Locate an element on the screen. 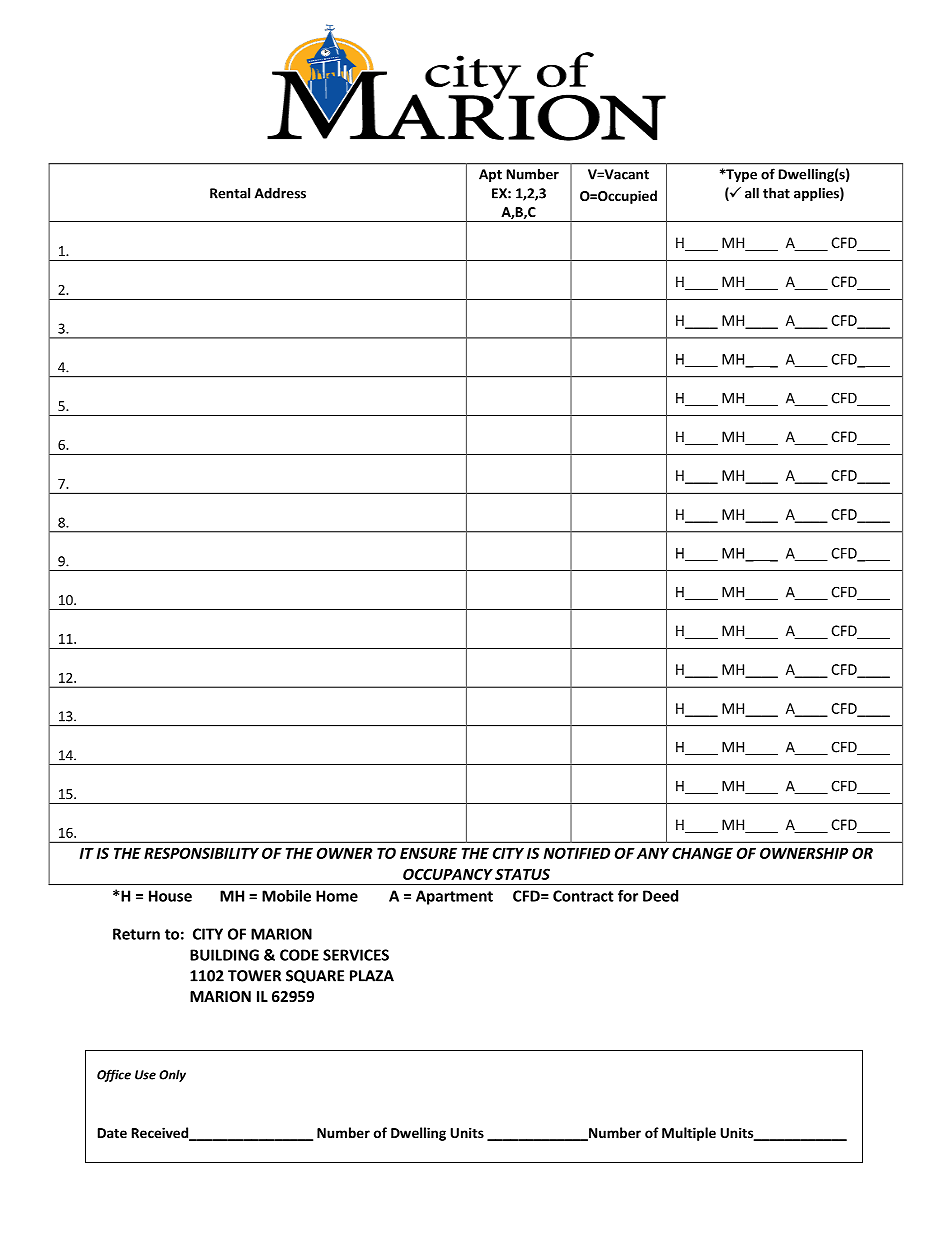 The width and height of the screenshot is (952, 1233). CHANGE is located at coordinates (702, 853).
